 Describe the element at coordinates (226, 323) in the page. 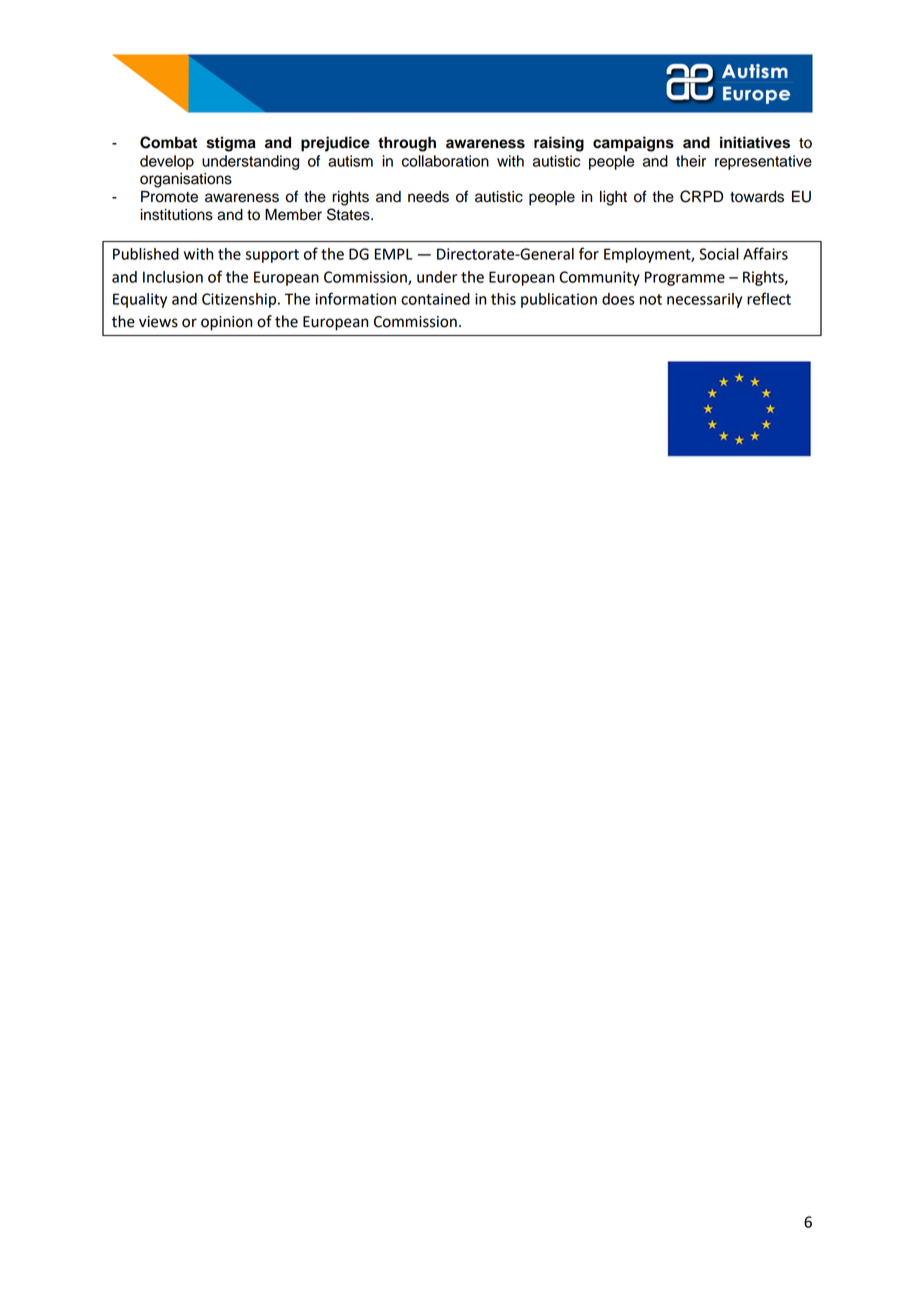

I see `opinion` at that location.
